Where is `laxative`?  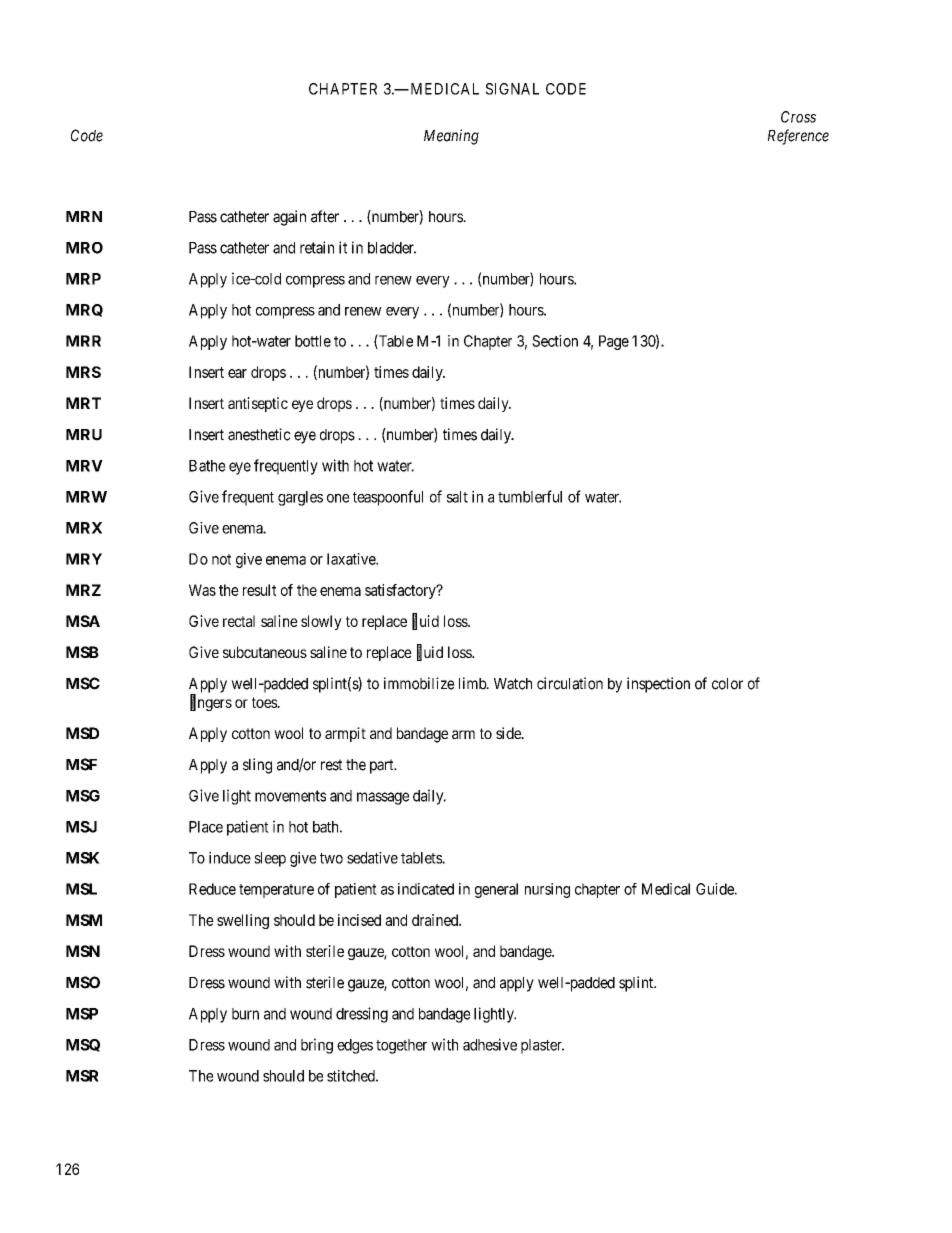 laxative is located at coordinates (352, 559).
